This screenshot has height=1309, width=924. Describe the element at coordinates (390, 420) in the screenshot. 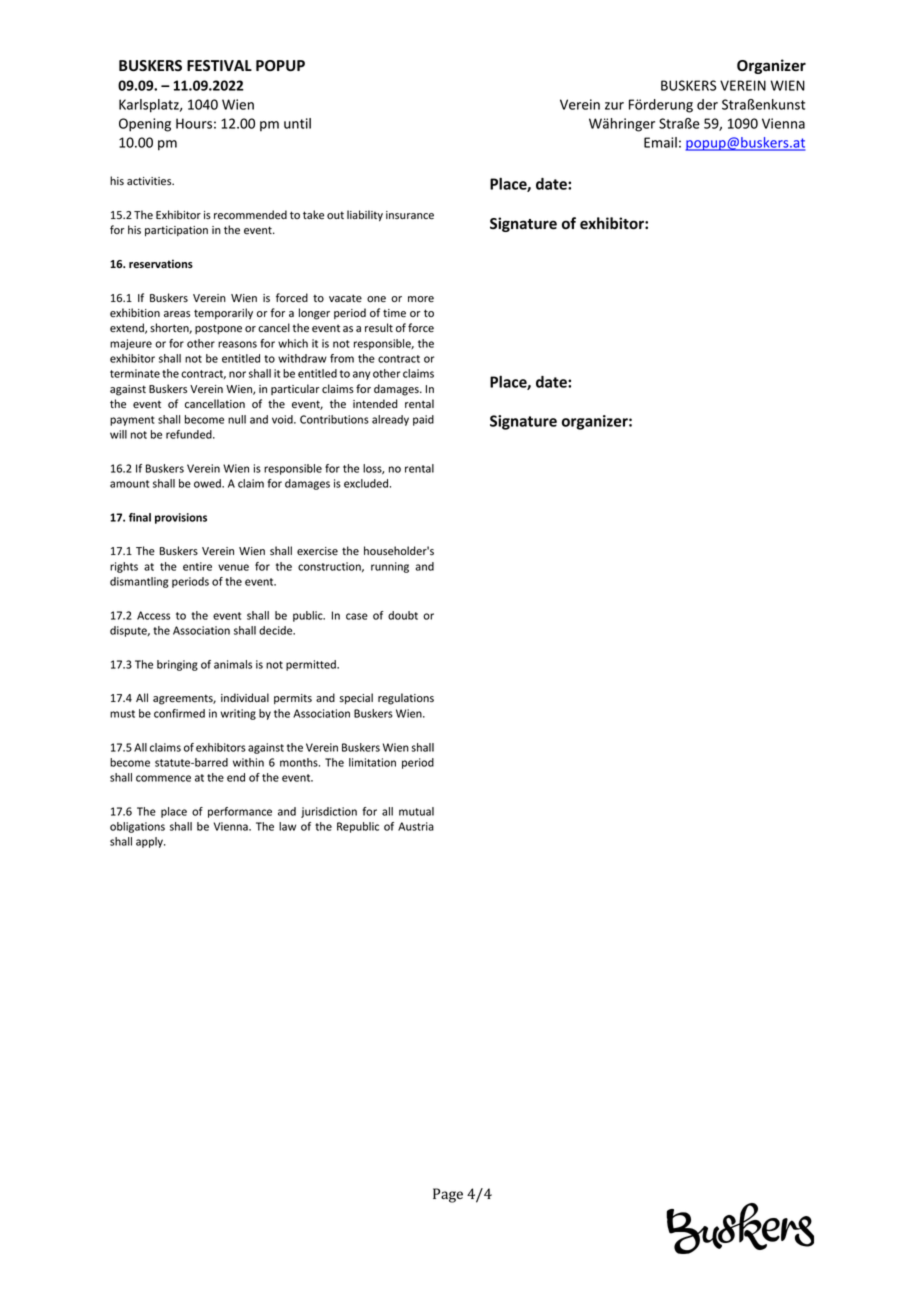

I see `already` at that location.
